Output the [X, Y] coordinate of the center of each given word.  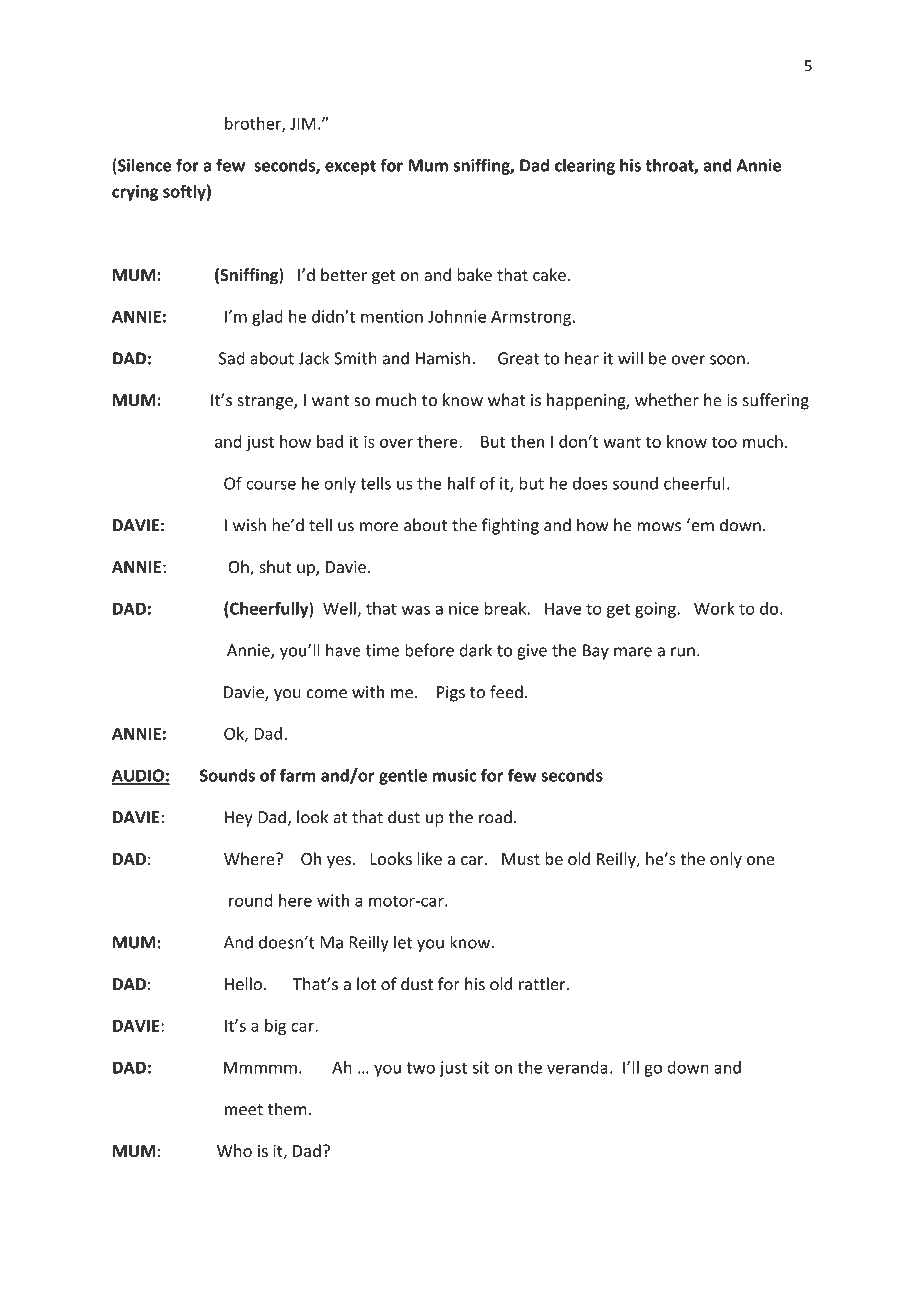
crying [135, 193]
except [350, 167]
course [271, 485]
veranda [577, 1067]
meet [244, 1110]
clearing [585, 166]
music [455, 775]
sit [480, 1067]
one [760, 860]
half [462, 483]
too [724, 442]
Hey [239, 819]
